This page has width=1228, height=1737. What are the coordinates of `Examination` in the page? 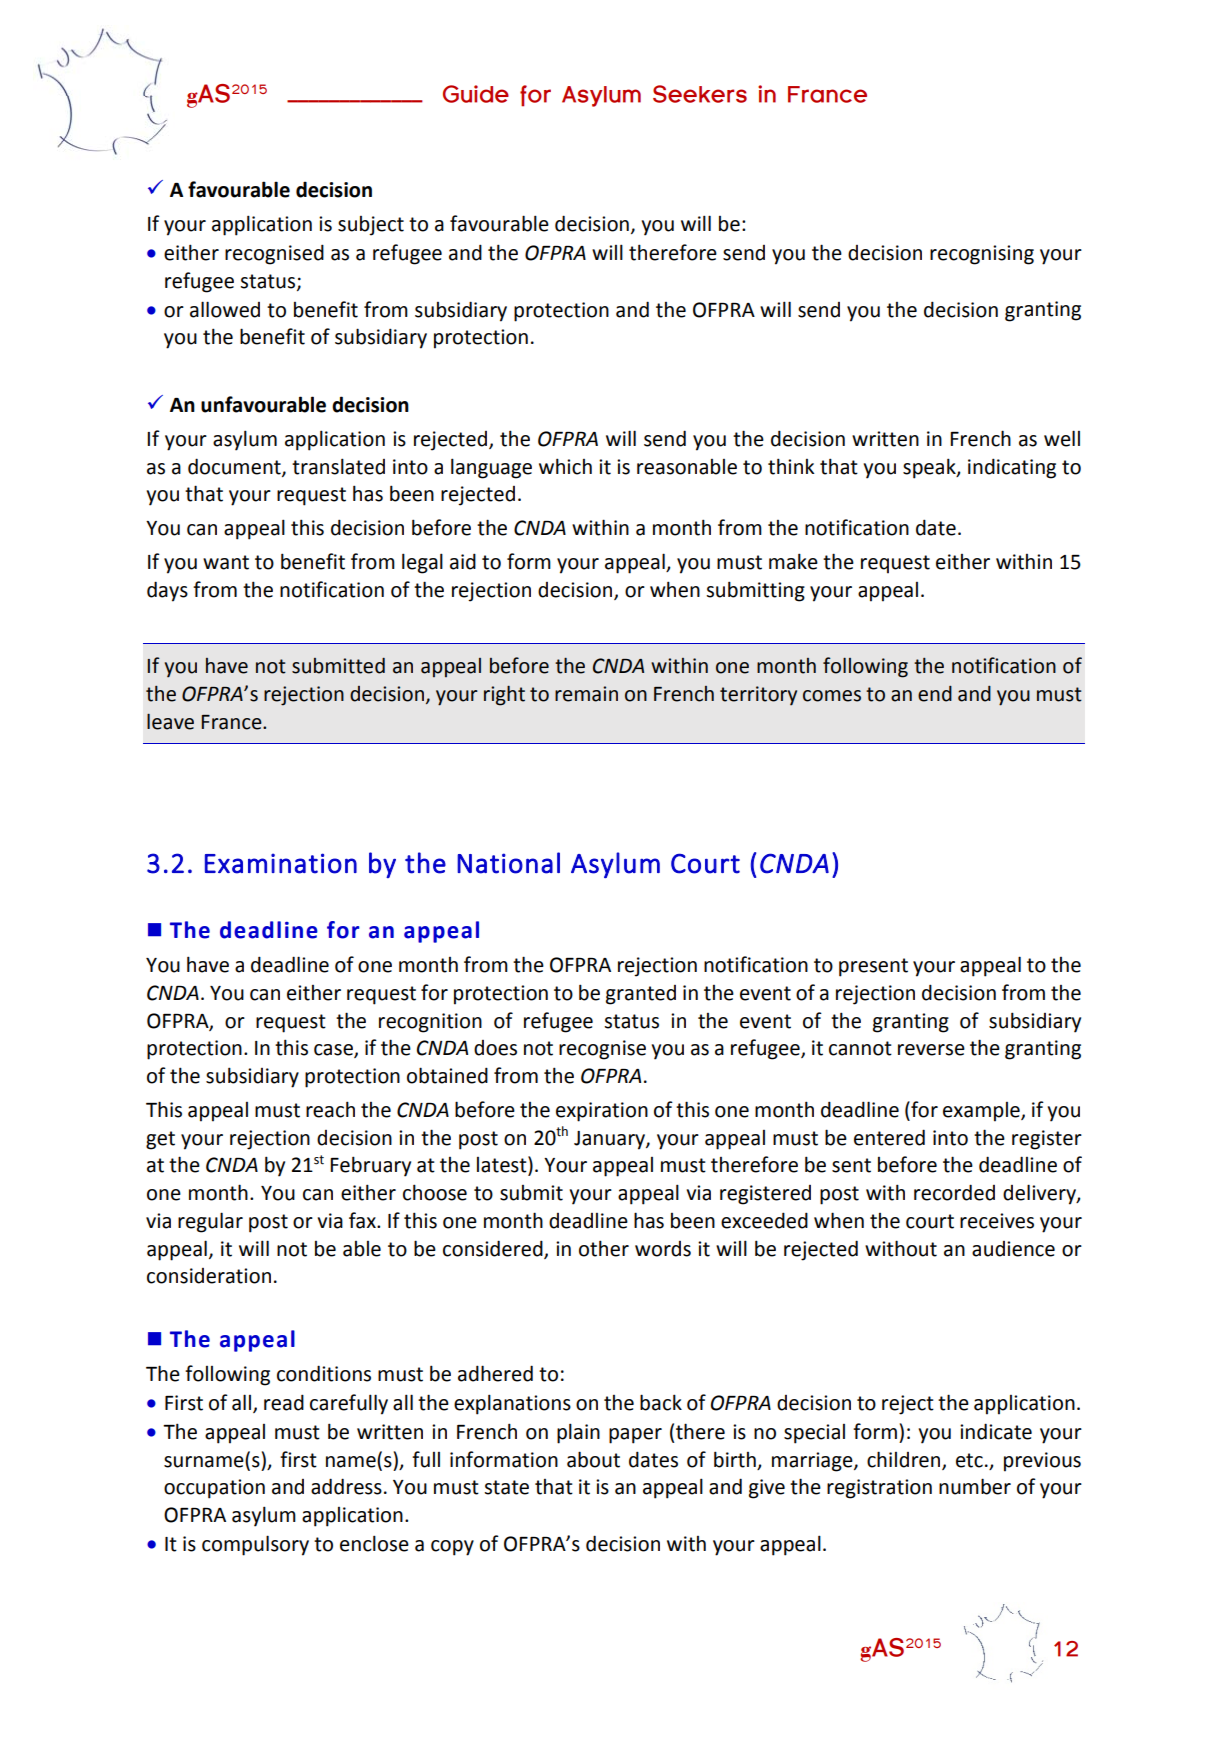 It's located at (281, 863).
